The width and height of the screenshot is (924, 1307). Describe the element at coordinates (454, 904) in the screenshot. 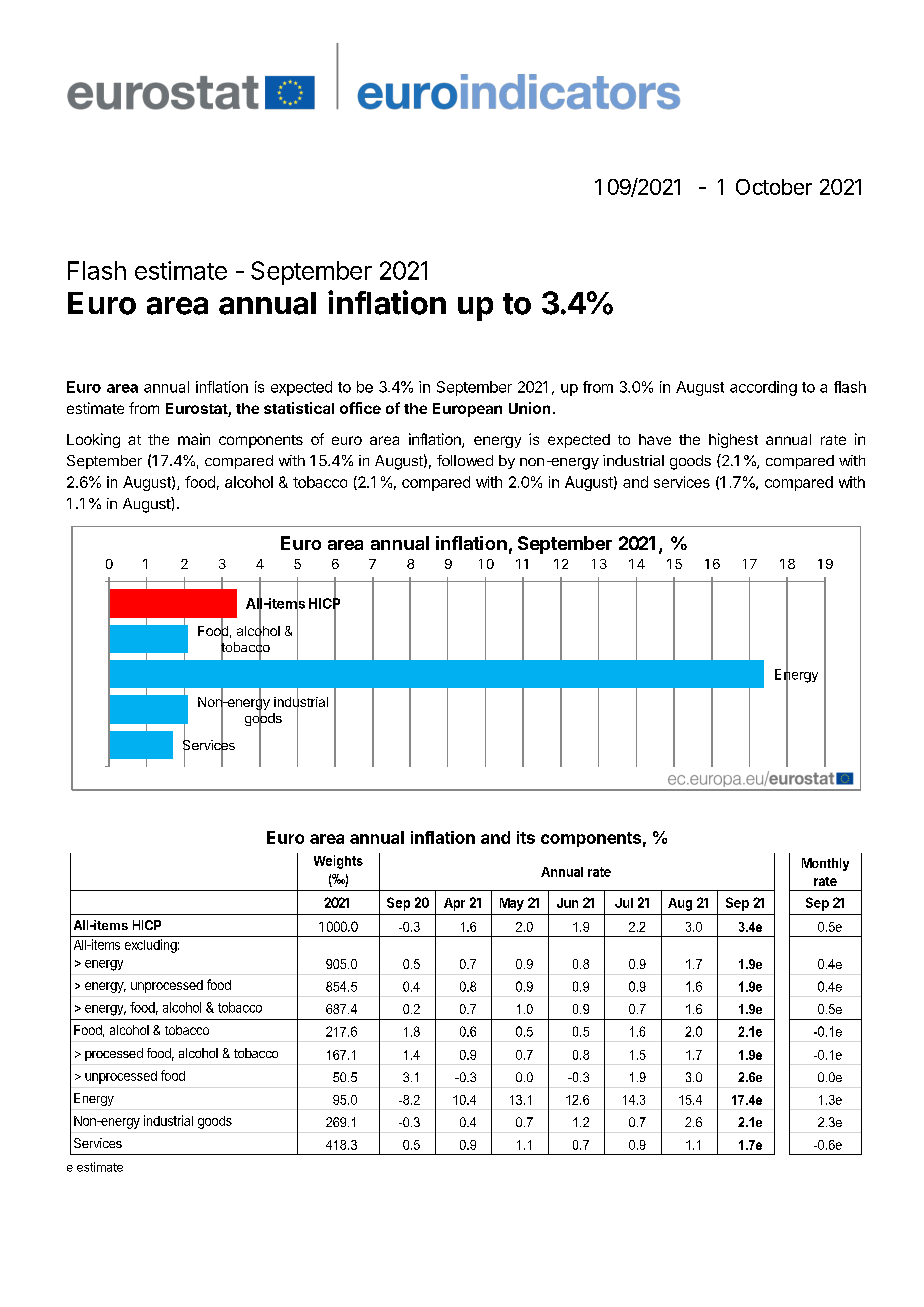

I see `Apr` at that location.
